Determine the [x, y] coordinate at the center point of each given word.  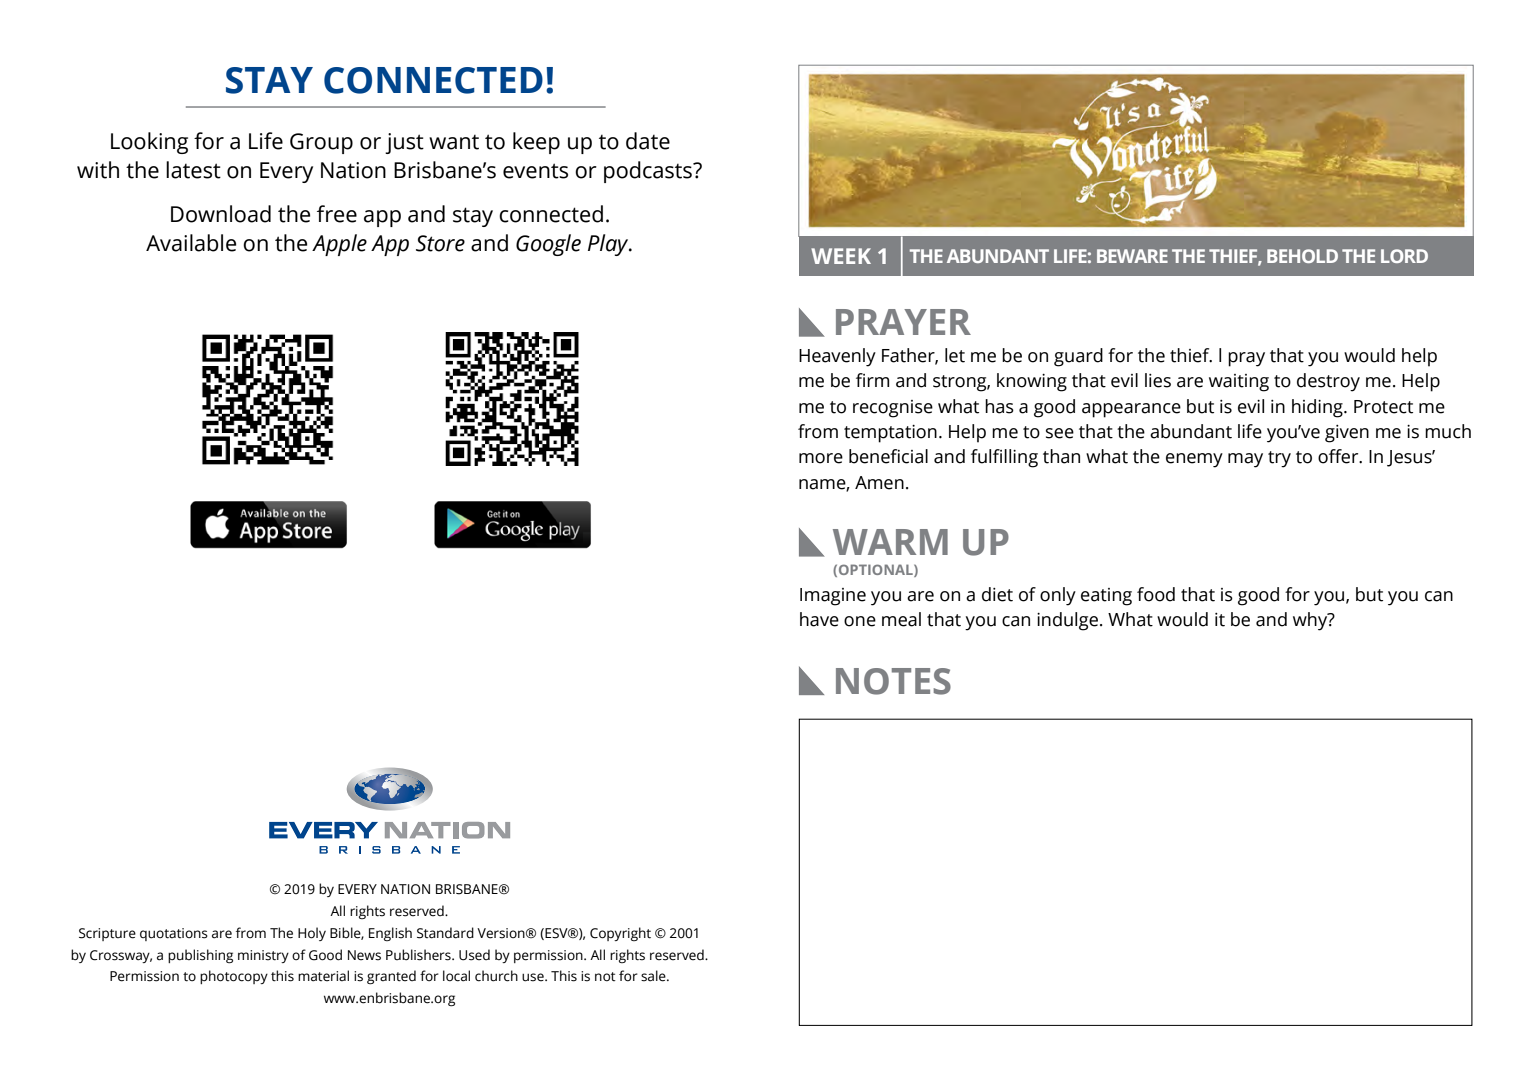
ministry [263, 956]
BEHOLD [1302, 256]
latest [193, 170]
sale [654, 976]
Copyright [620, 934]
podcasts [649, 172]
